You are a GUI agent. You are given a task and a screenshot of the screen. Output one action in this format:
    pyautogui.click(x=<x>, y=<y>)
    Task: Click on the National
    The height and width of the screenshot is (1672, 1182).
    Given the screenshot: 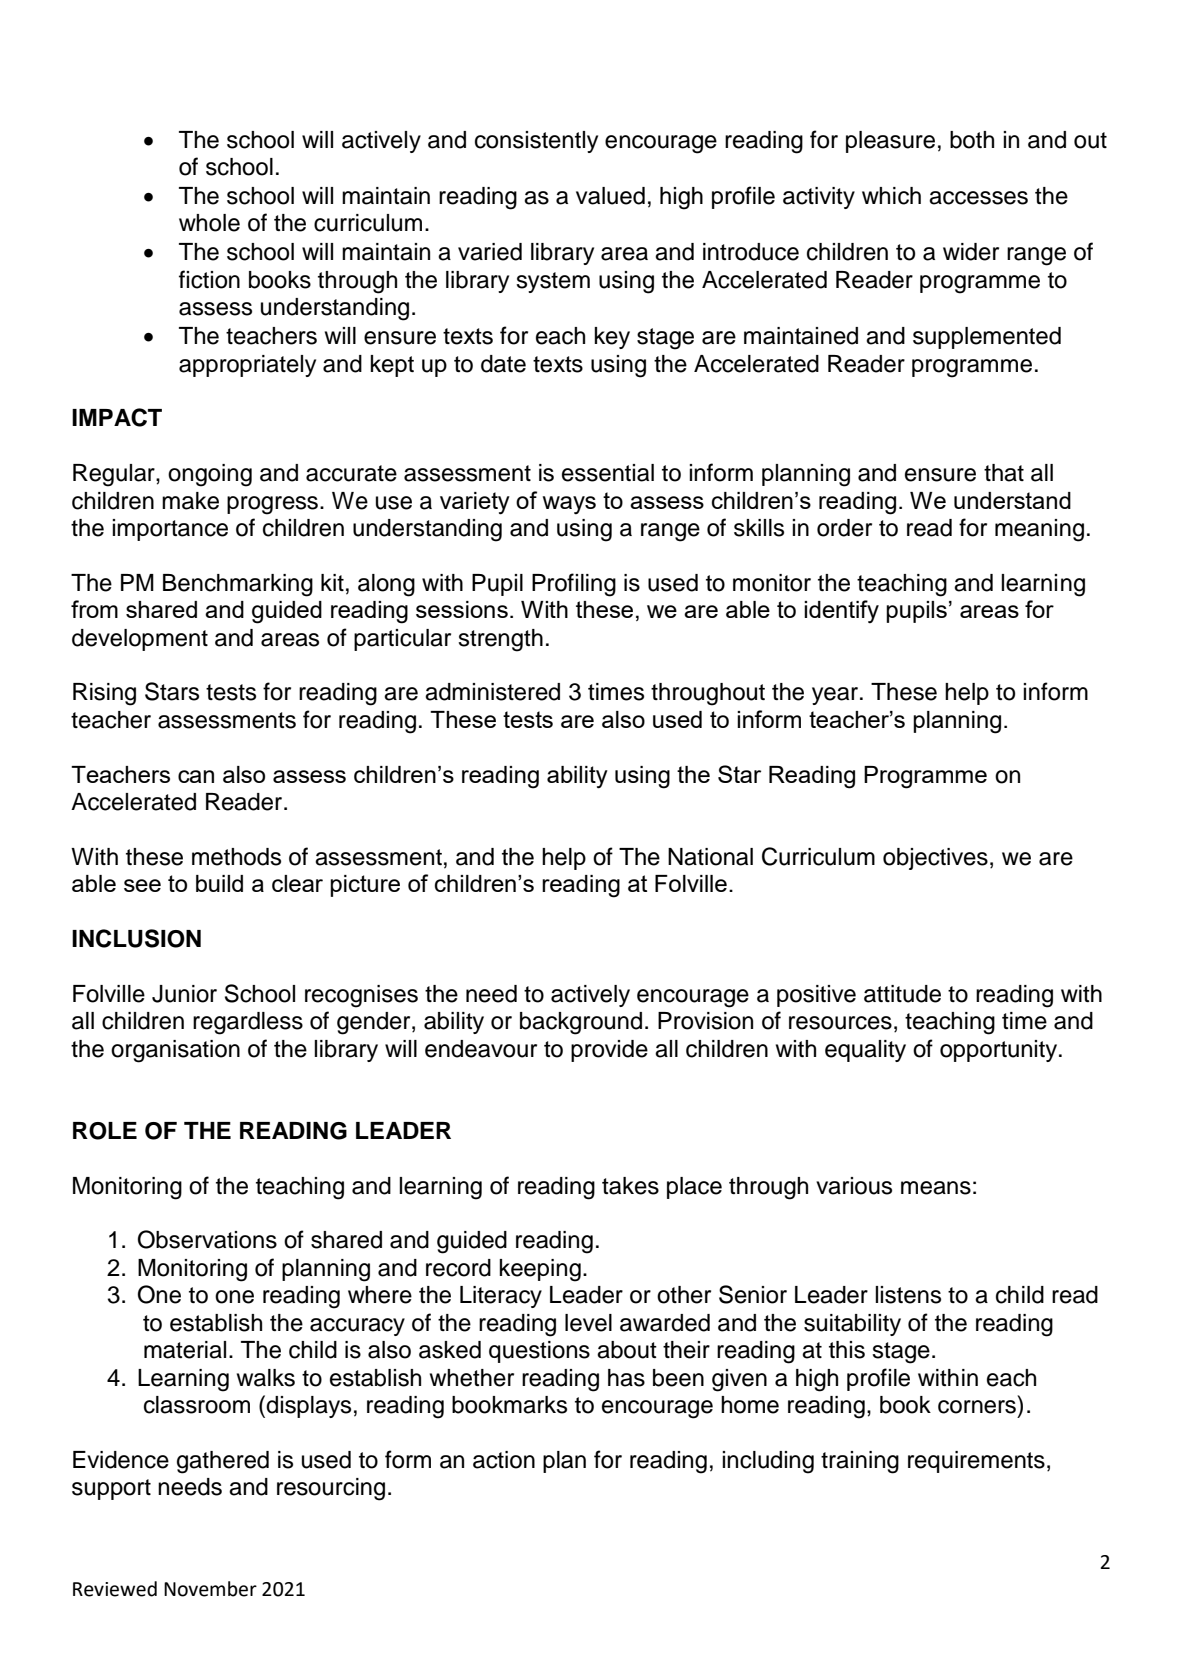 What is the action you would take?
    pyautogui.click(x=710, y=857)
